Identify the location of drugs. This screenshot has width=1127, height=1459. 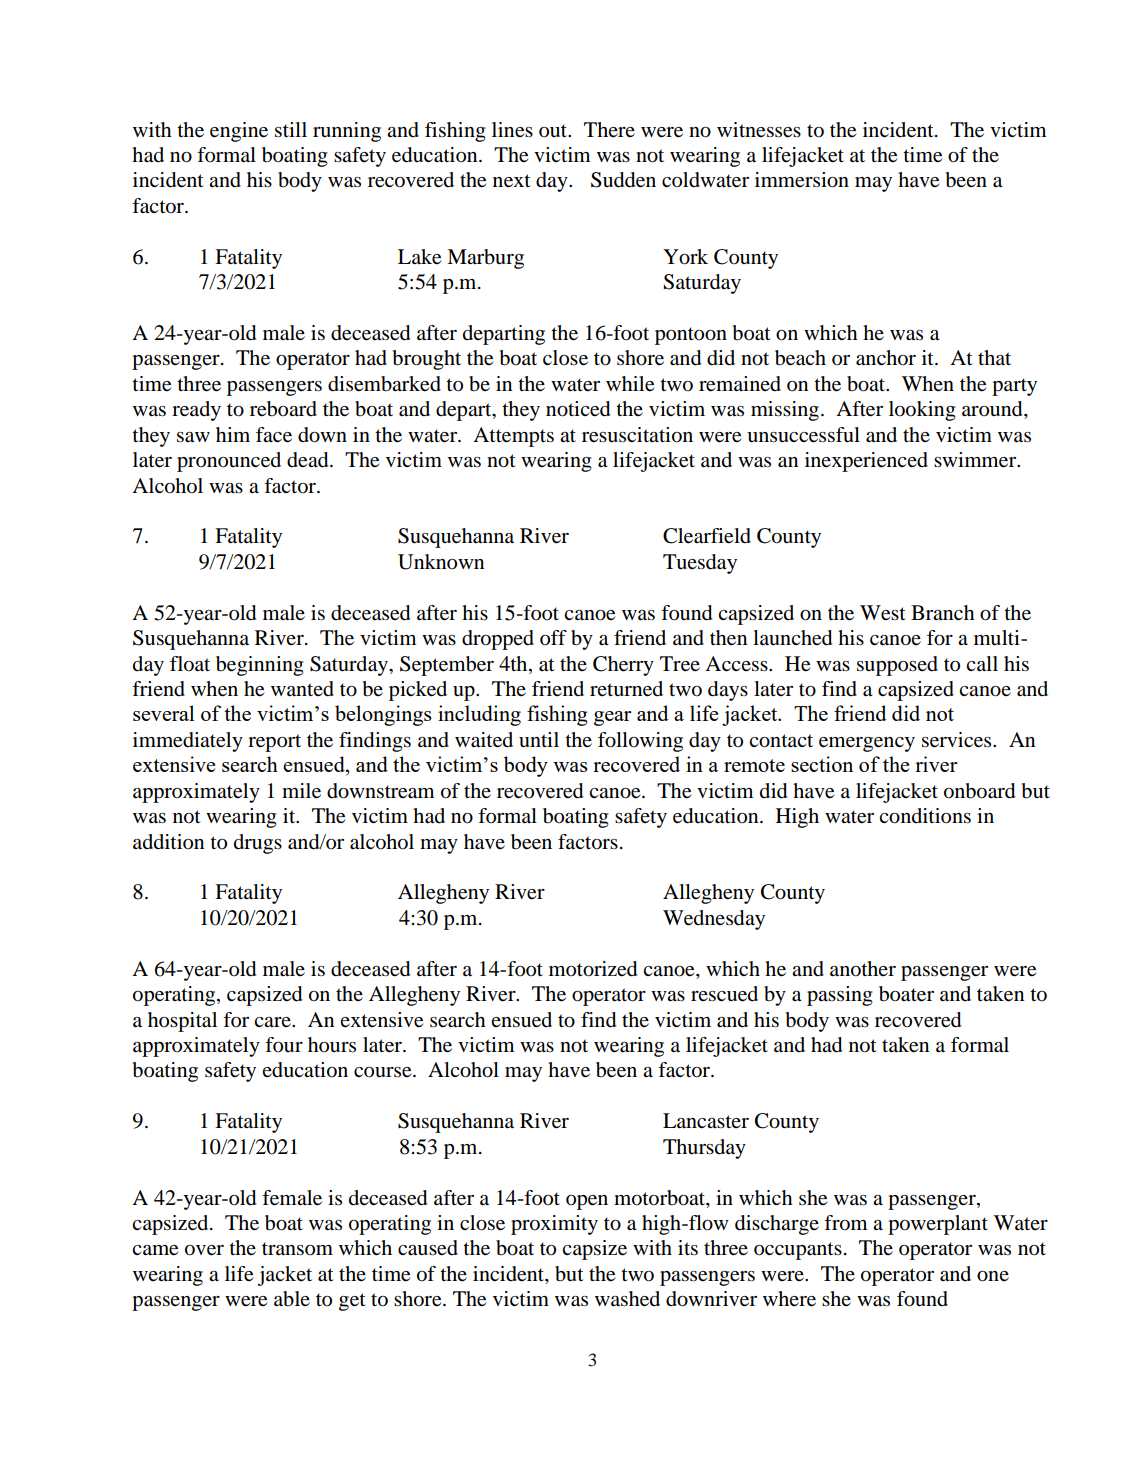
(258, 844).
